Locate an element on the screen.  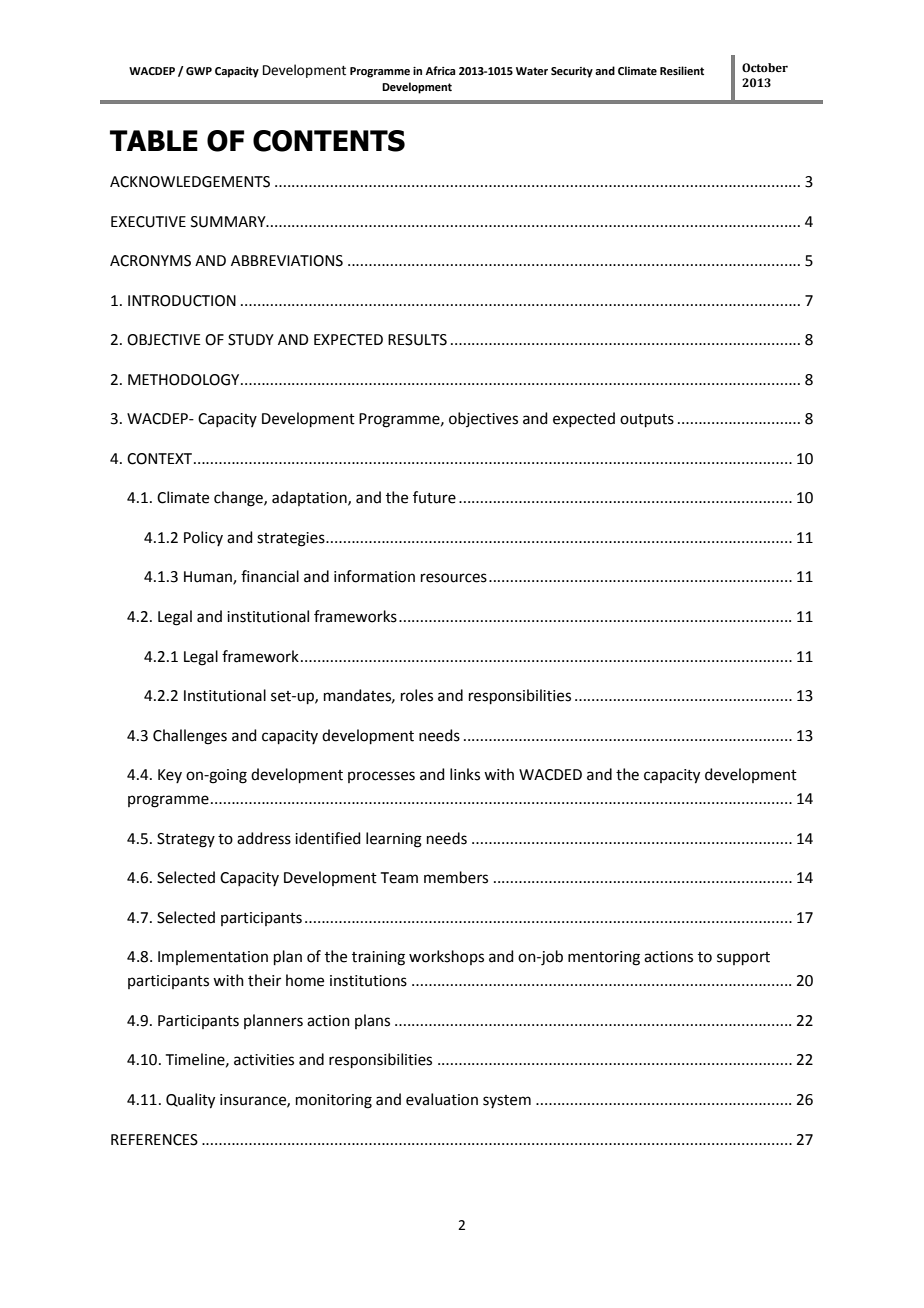
support is located at coordinates (743, 958).
